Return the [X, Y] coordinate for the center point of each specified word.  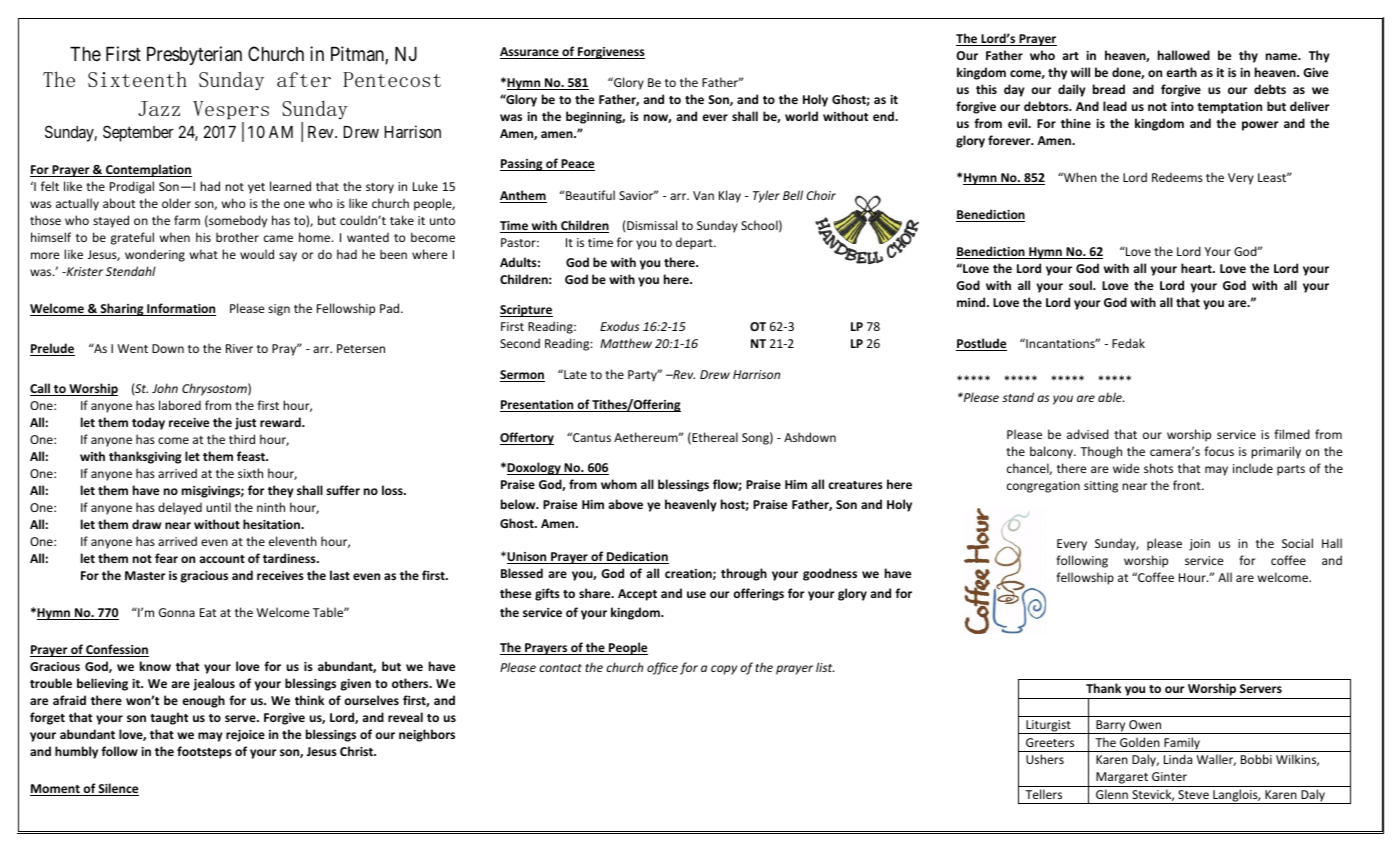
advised [1088, 434]
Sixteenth [137, 79]
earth [1181, 72]
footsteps [204, 752]
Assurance [530, 53]
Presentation [538, 406]
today [148, 423]
